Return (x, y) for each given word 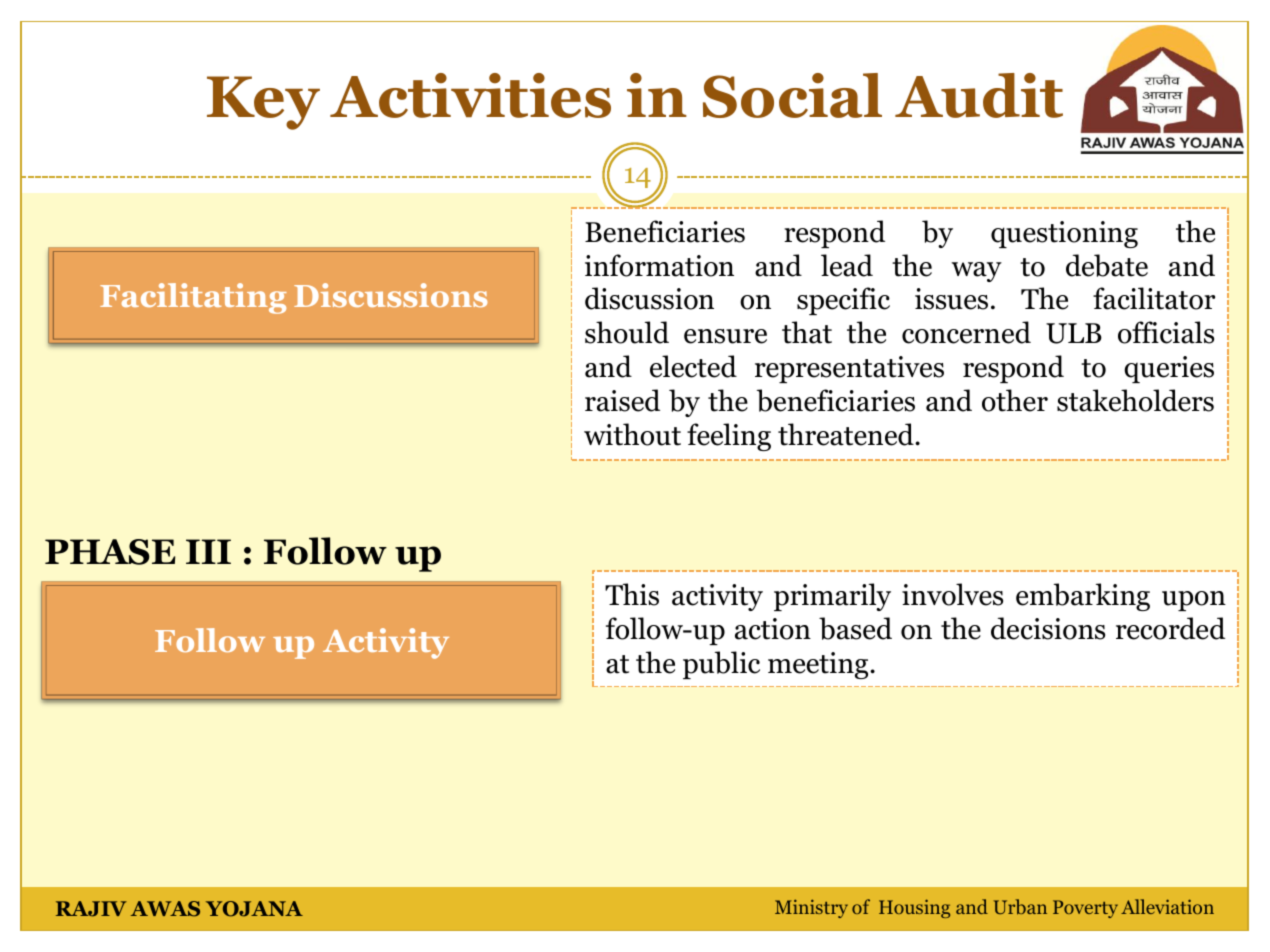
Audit (979, 95)
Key (263, 103)
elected (693, 366)
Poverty (1085, 909)
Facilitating (193, 298)
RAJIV (91, 909)
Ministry (811, 908)
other (1015, 400)
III (208, 551)
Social (792, 95)
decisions (1048, 628)
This (632, 594)
